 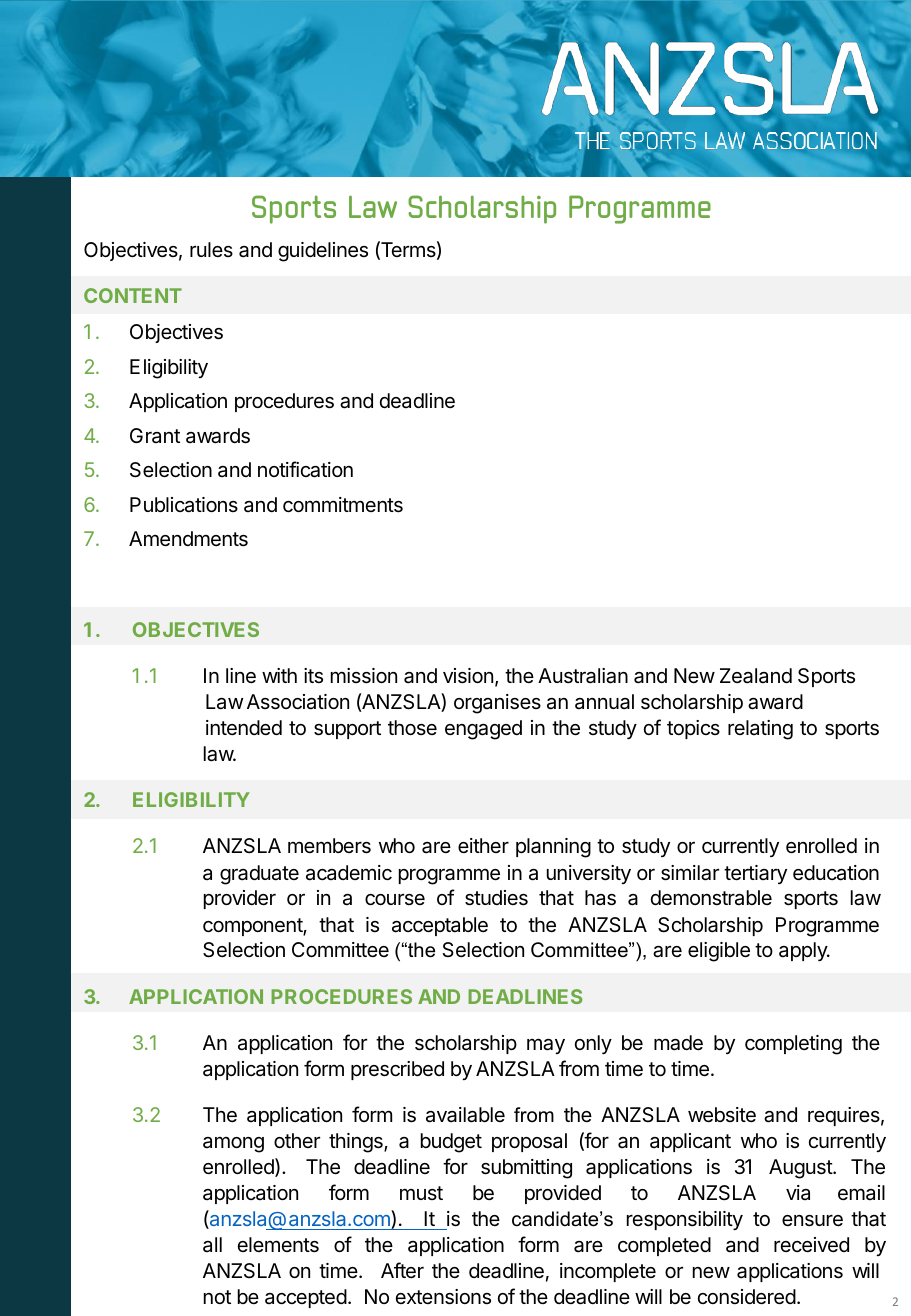 I want to click on all, so click(x=212, y=1244).
